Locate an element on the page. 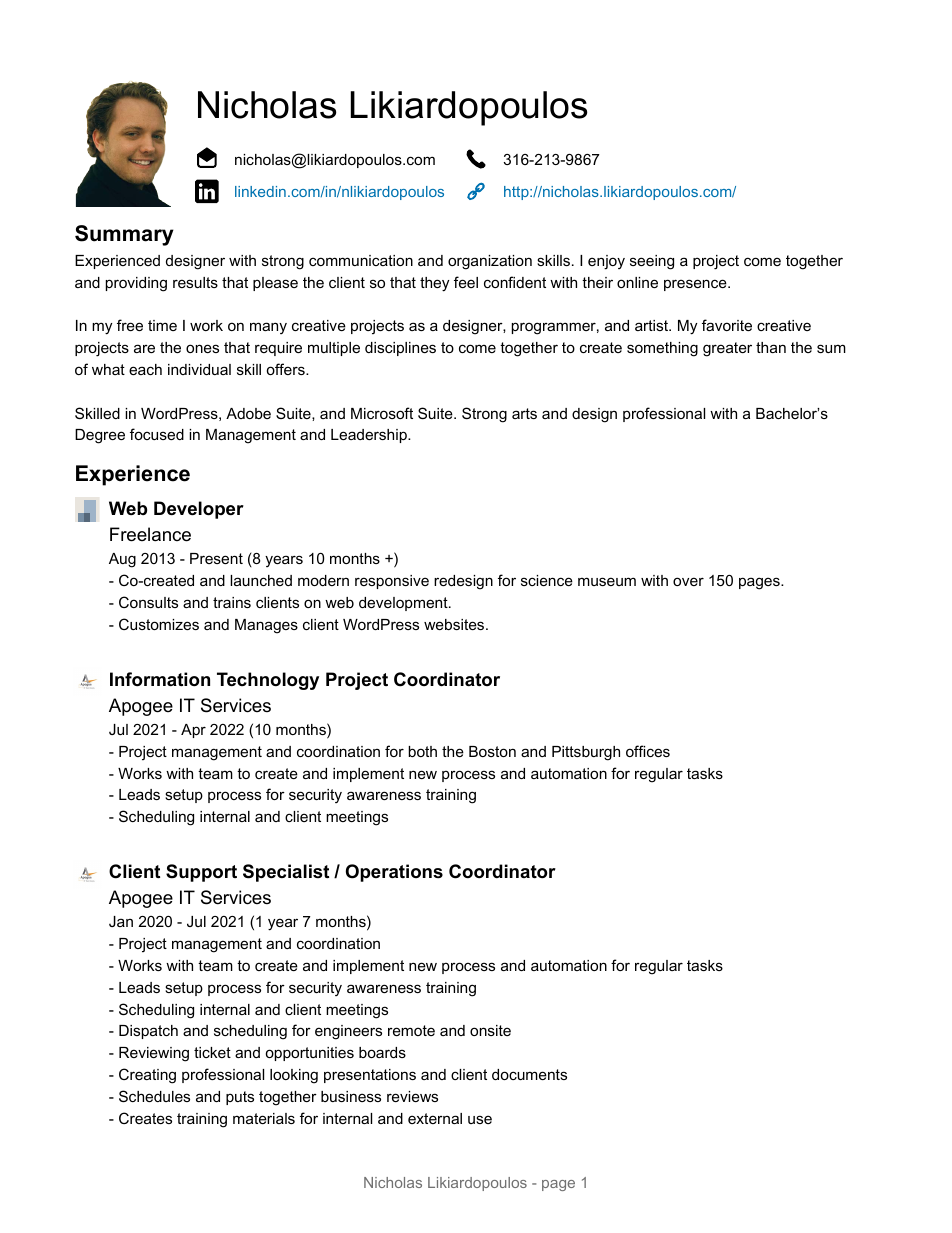  reviews is located at coordinates (412, 1096).
